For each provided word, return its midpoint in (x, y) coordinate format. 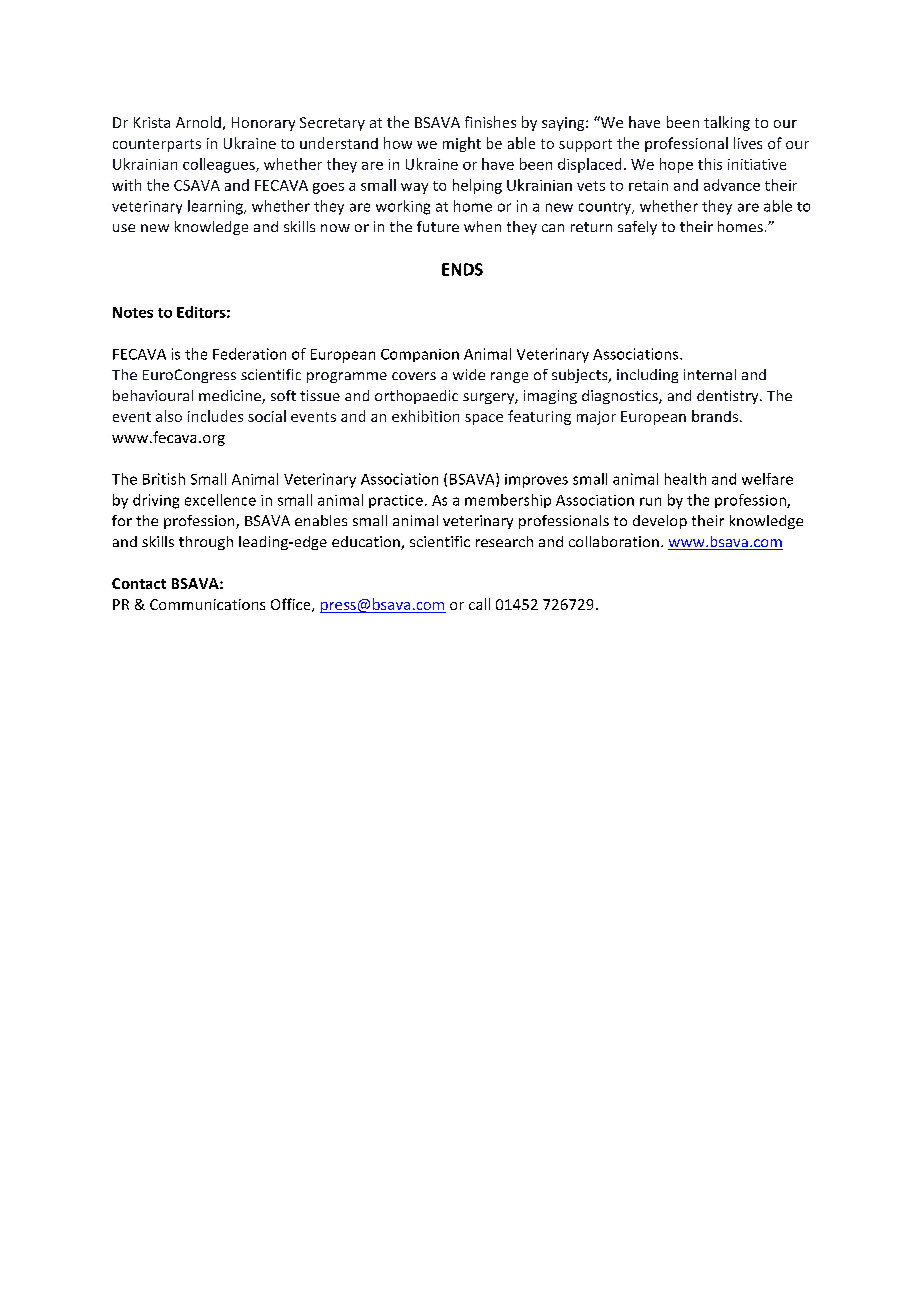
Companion (420, 355)
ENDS (462, 269)
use (124, 228)
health (685, 479)
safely (637, 228)
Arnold (198, 122)
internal (710, 374)
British (164, 479)
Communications (207, 604)
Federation (249, 354)
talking (727, 123)
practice (396, 501)
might (462, 144)
